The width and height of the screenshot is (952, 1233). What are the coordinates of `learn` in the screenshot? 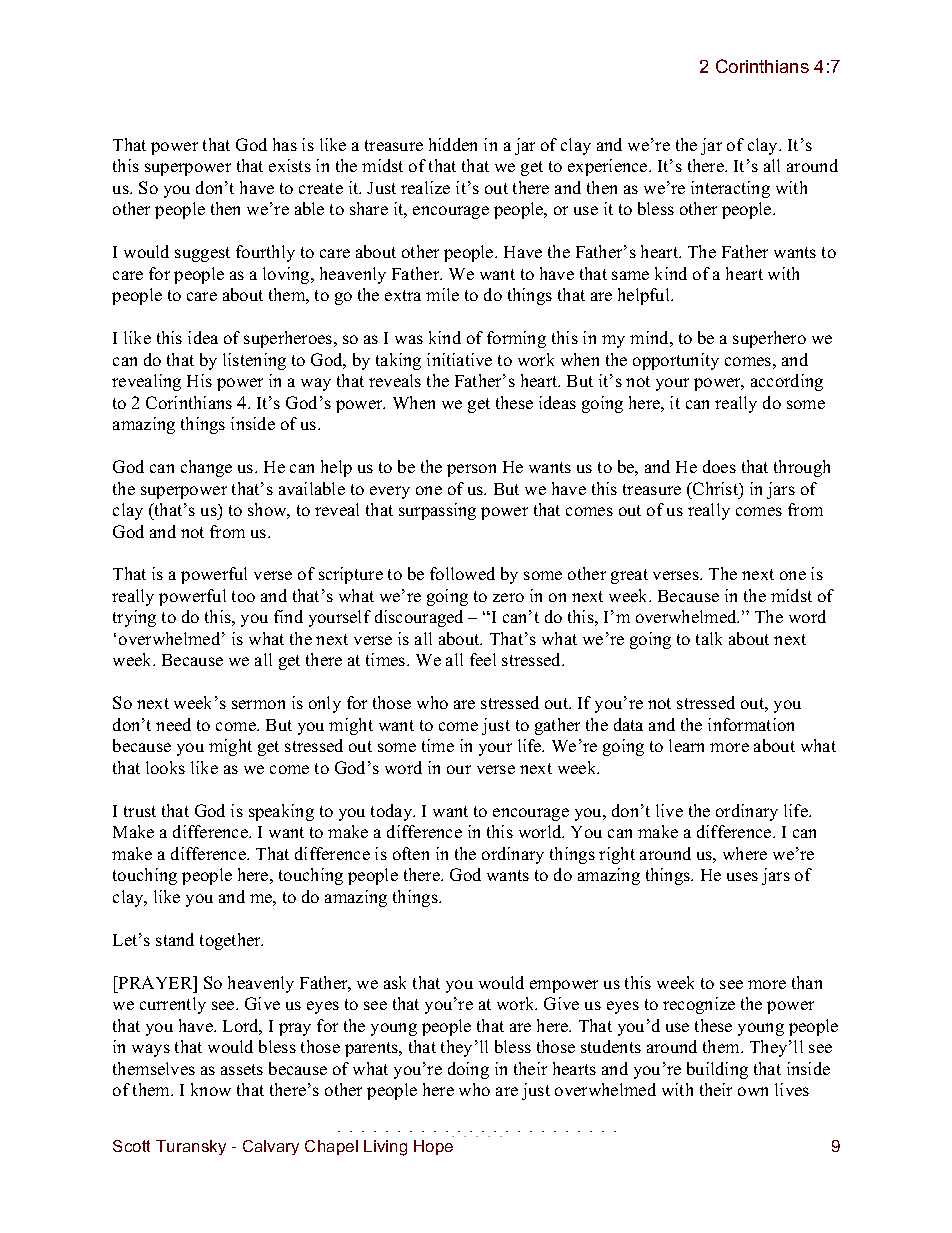 It's located at (686, 745).
